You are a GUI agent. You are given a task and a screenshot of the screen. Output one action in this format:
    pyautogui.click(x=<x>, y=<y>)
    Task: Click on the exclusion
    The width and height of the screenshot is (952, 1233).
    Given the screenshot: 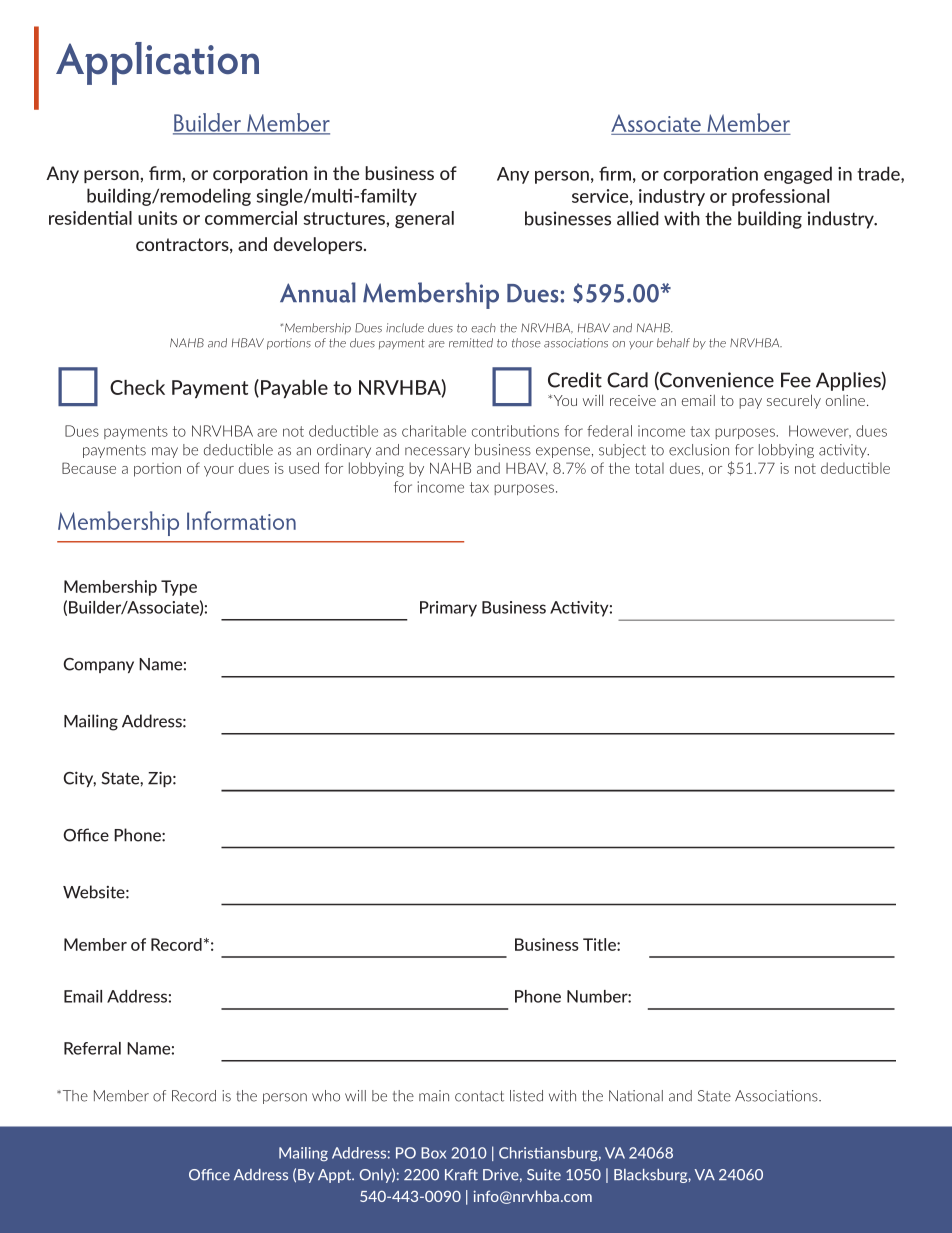 What is the action you would take?
    pyautogui.click(x=699, y=450)
